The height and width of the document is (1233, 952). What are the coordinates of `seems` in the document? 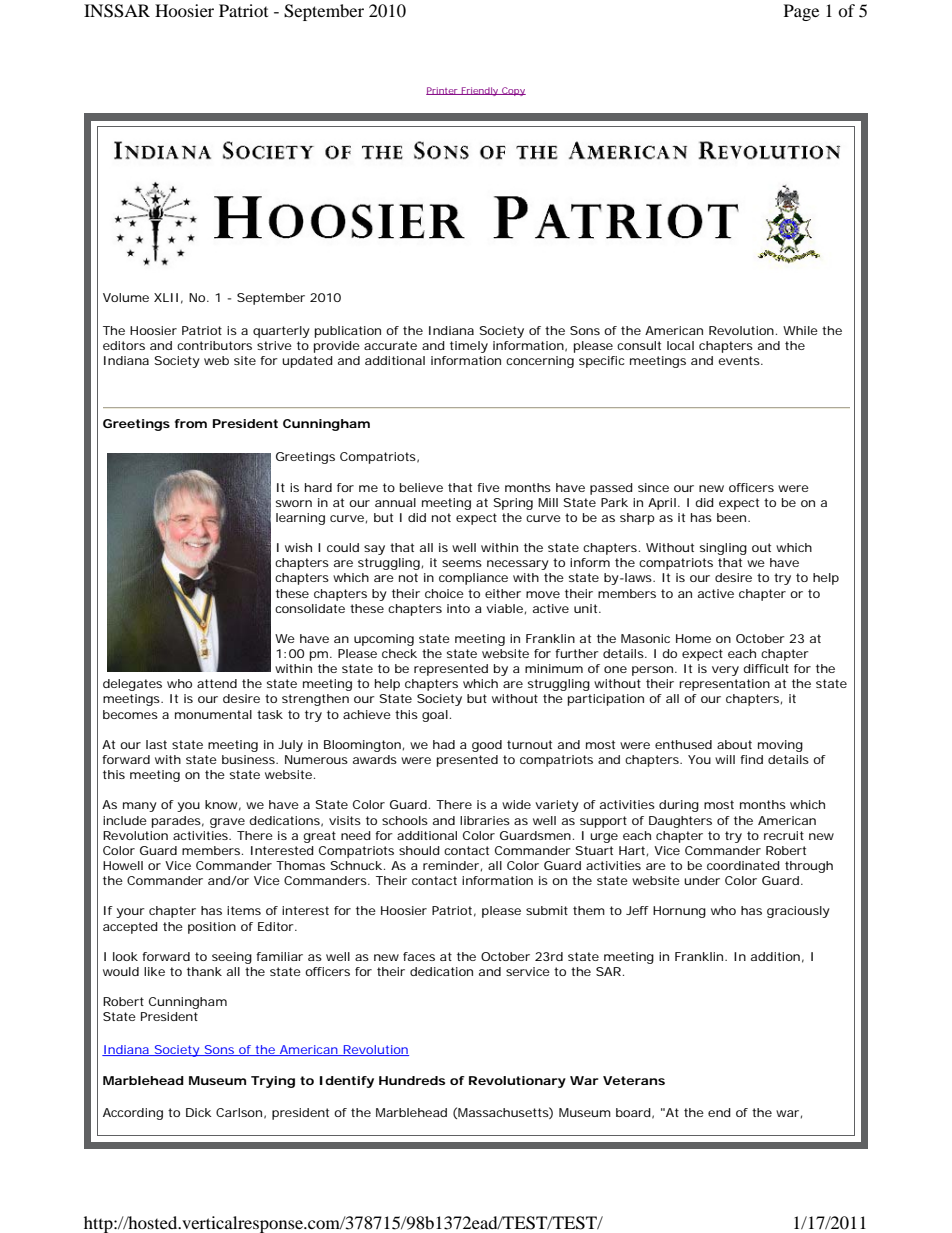 It's located at (462, 563).
